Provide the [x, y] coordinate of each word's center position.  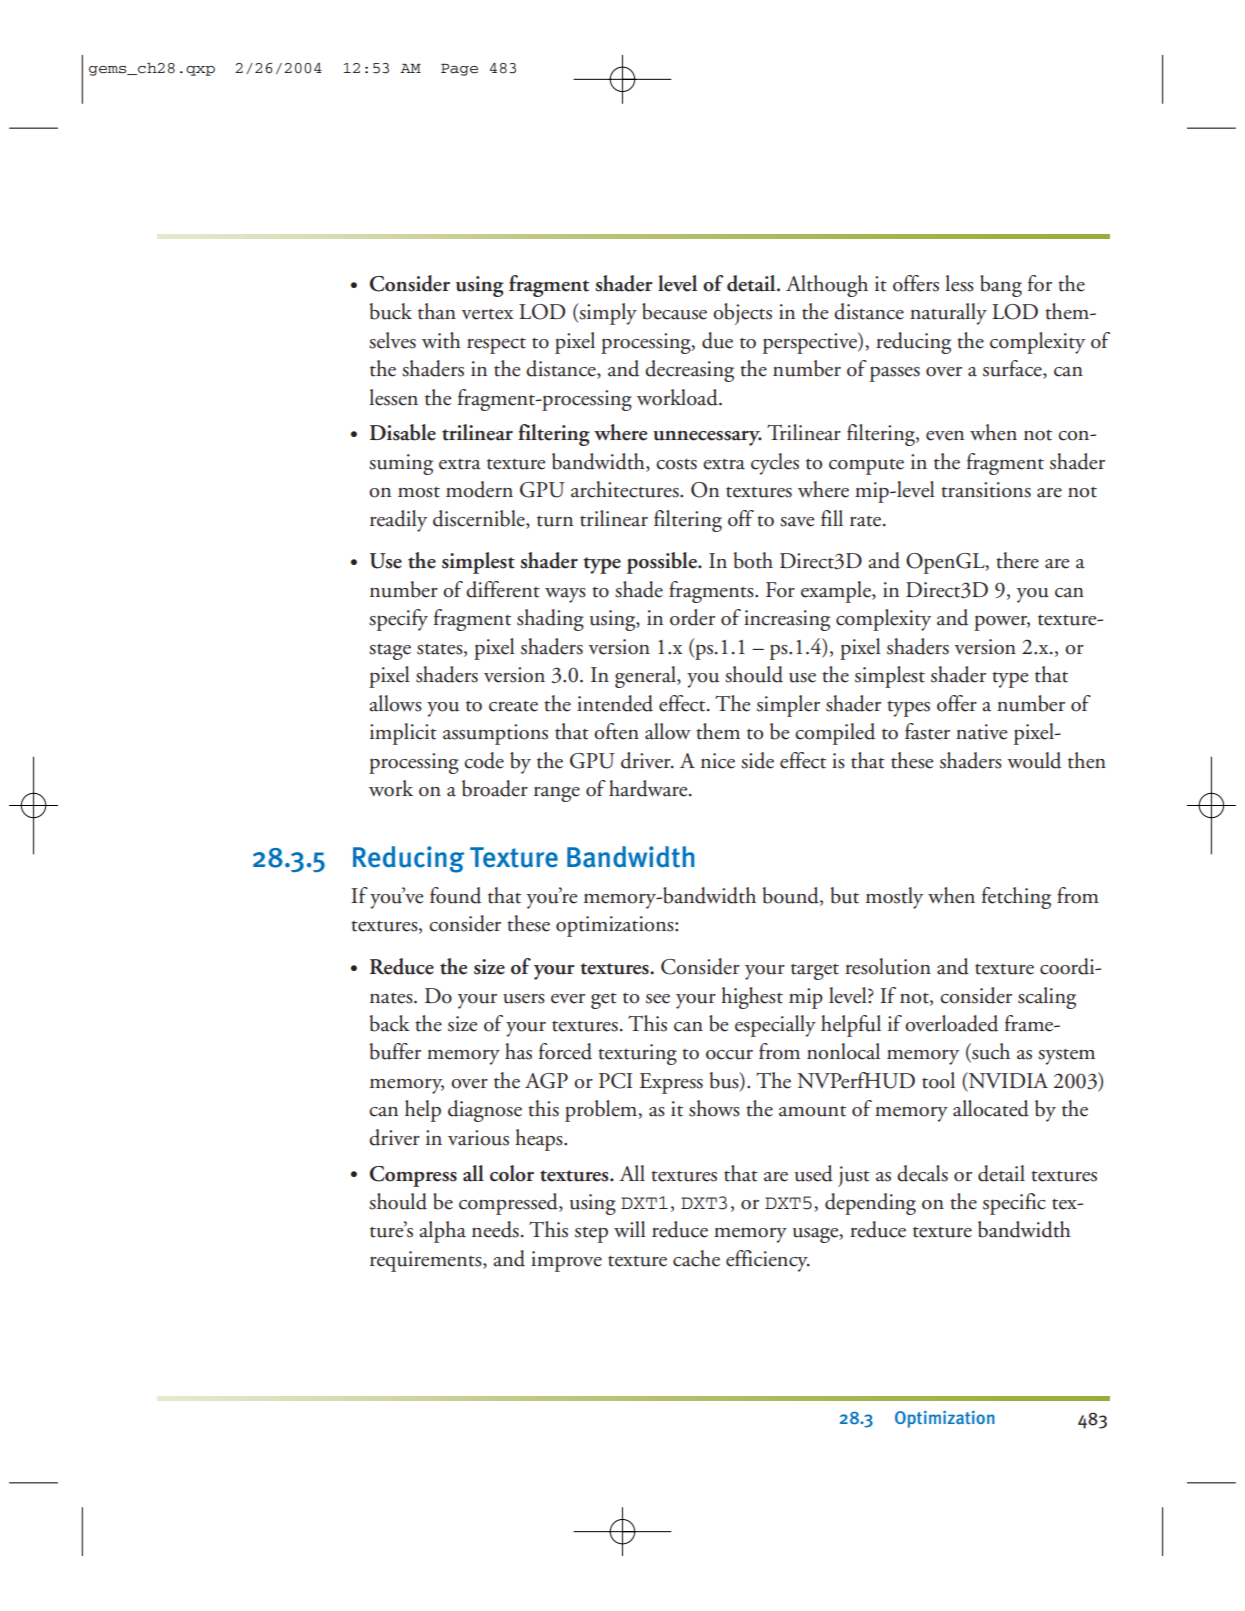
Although [827, 286]
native [981, 732]
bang [1001, 286]
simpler [788, 706]
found [455, 895]
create [513, 706]
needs [495, 1229]
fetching [1016, 898]
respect [496, 346]
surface [1013, 369]
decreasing [689, 371]
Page [459, 70]
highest [752, 998]
